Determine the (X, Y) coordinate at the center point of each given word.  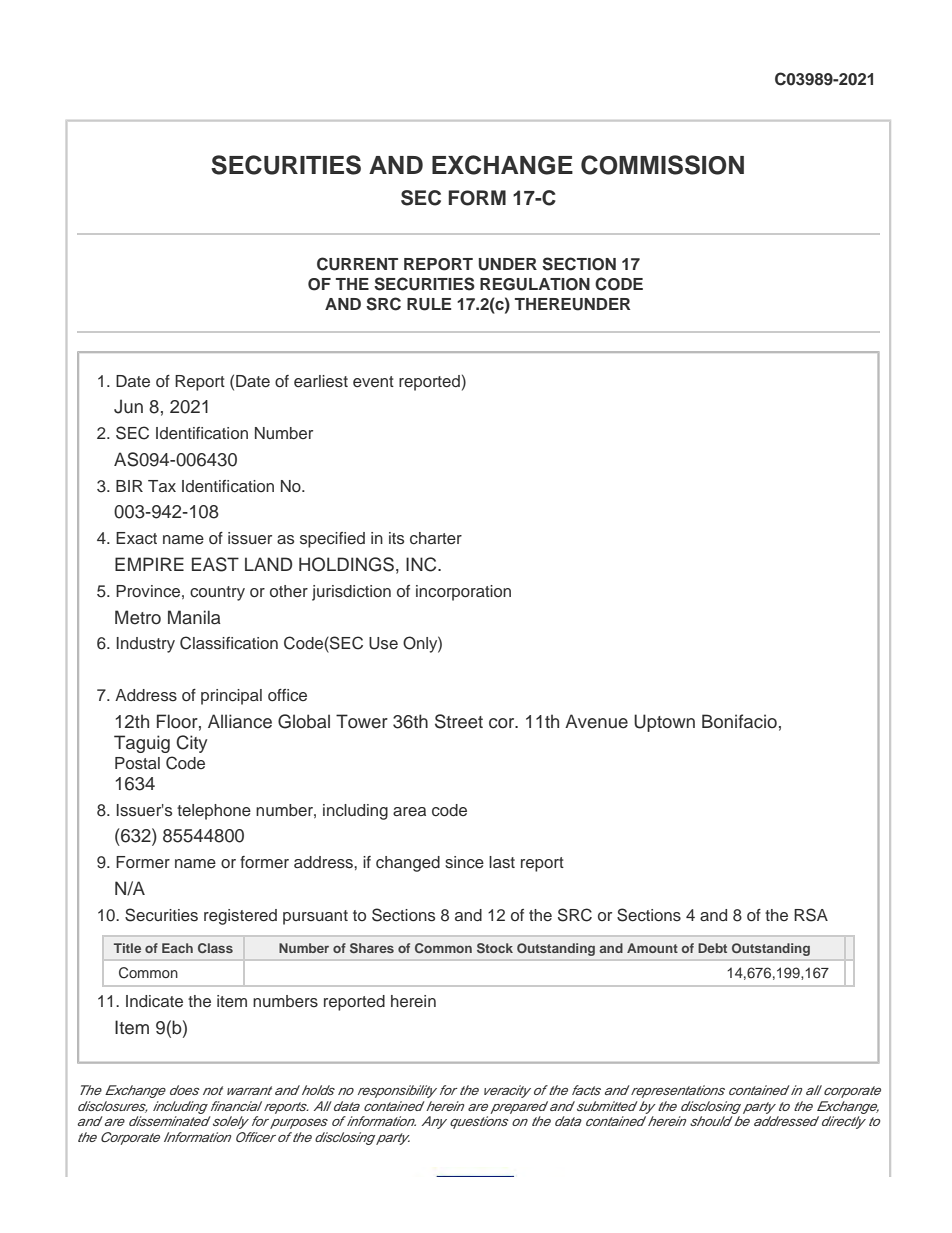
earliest (321, 381)
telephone (214, 812)
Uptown (664, 723)
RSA (811, 915)
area (409, 812)
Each (177, 948)
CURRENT (357, 264)
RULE (429, 304)
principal (231, 697)
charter (436, 538)
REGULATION (535, 284)
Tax (162, 486)
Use (383, 643)
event (373, 381)
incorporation (463, 593)
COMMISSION (662, 165)
